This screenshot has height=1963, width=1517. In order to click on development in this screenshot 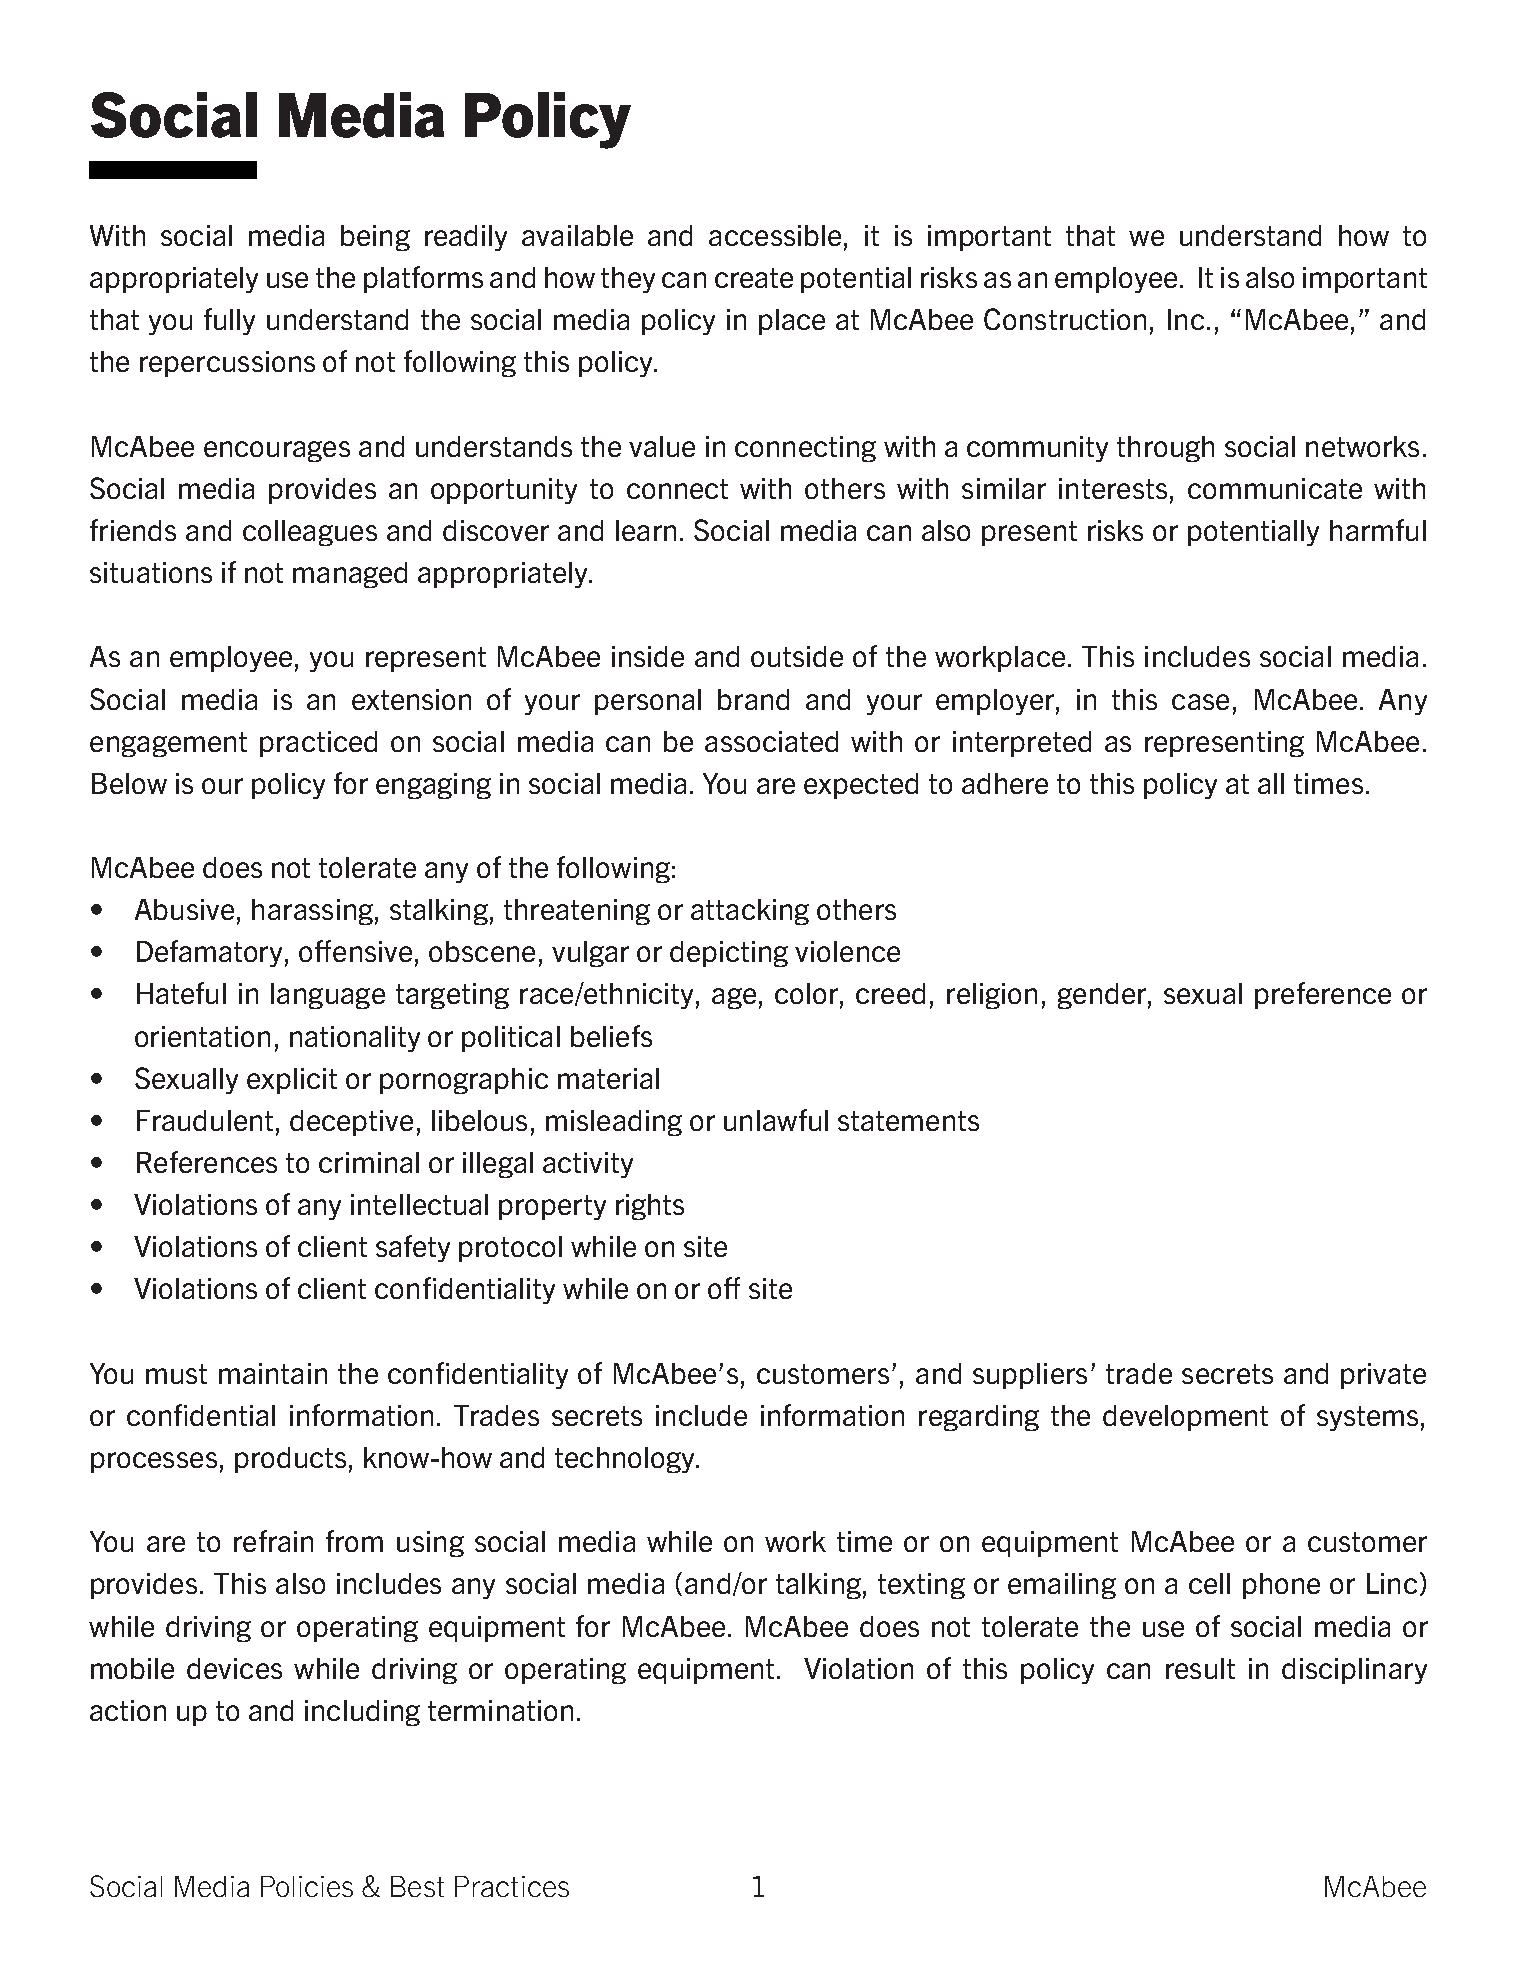, I will do `click(1185, 1418)`.
